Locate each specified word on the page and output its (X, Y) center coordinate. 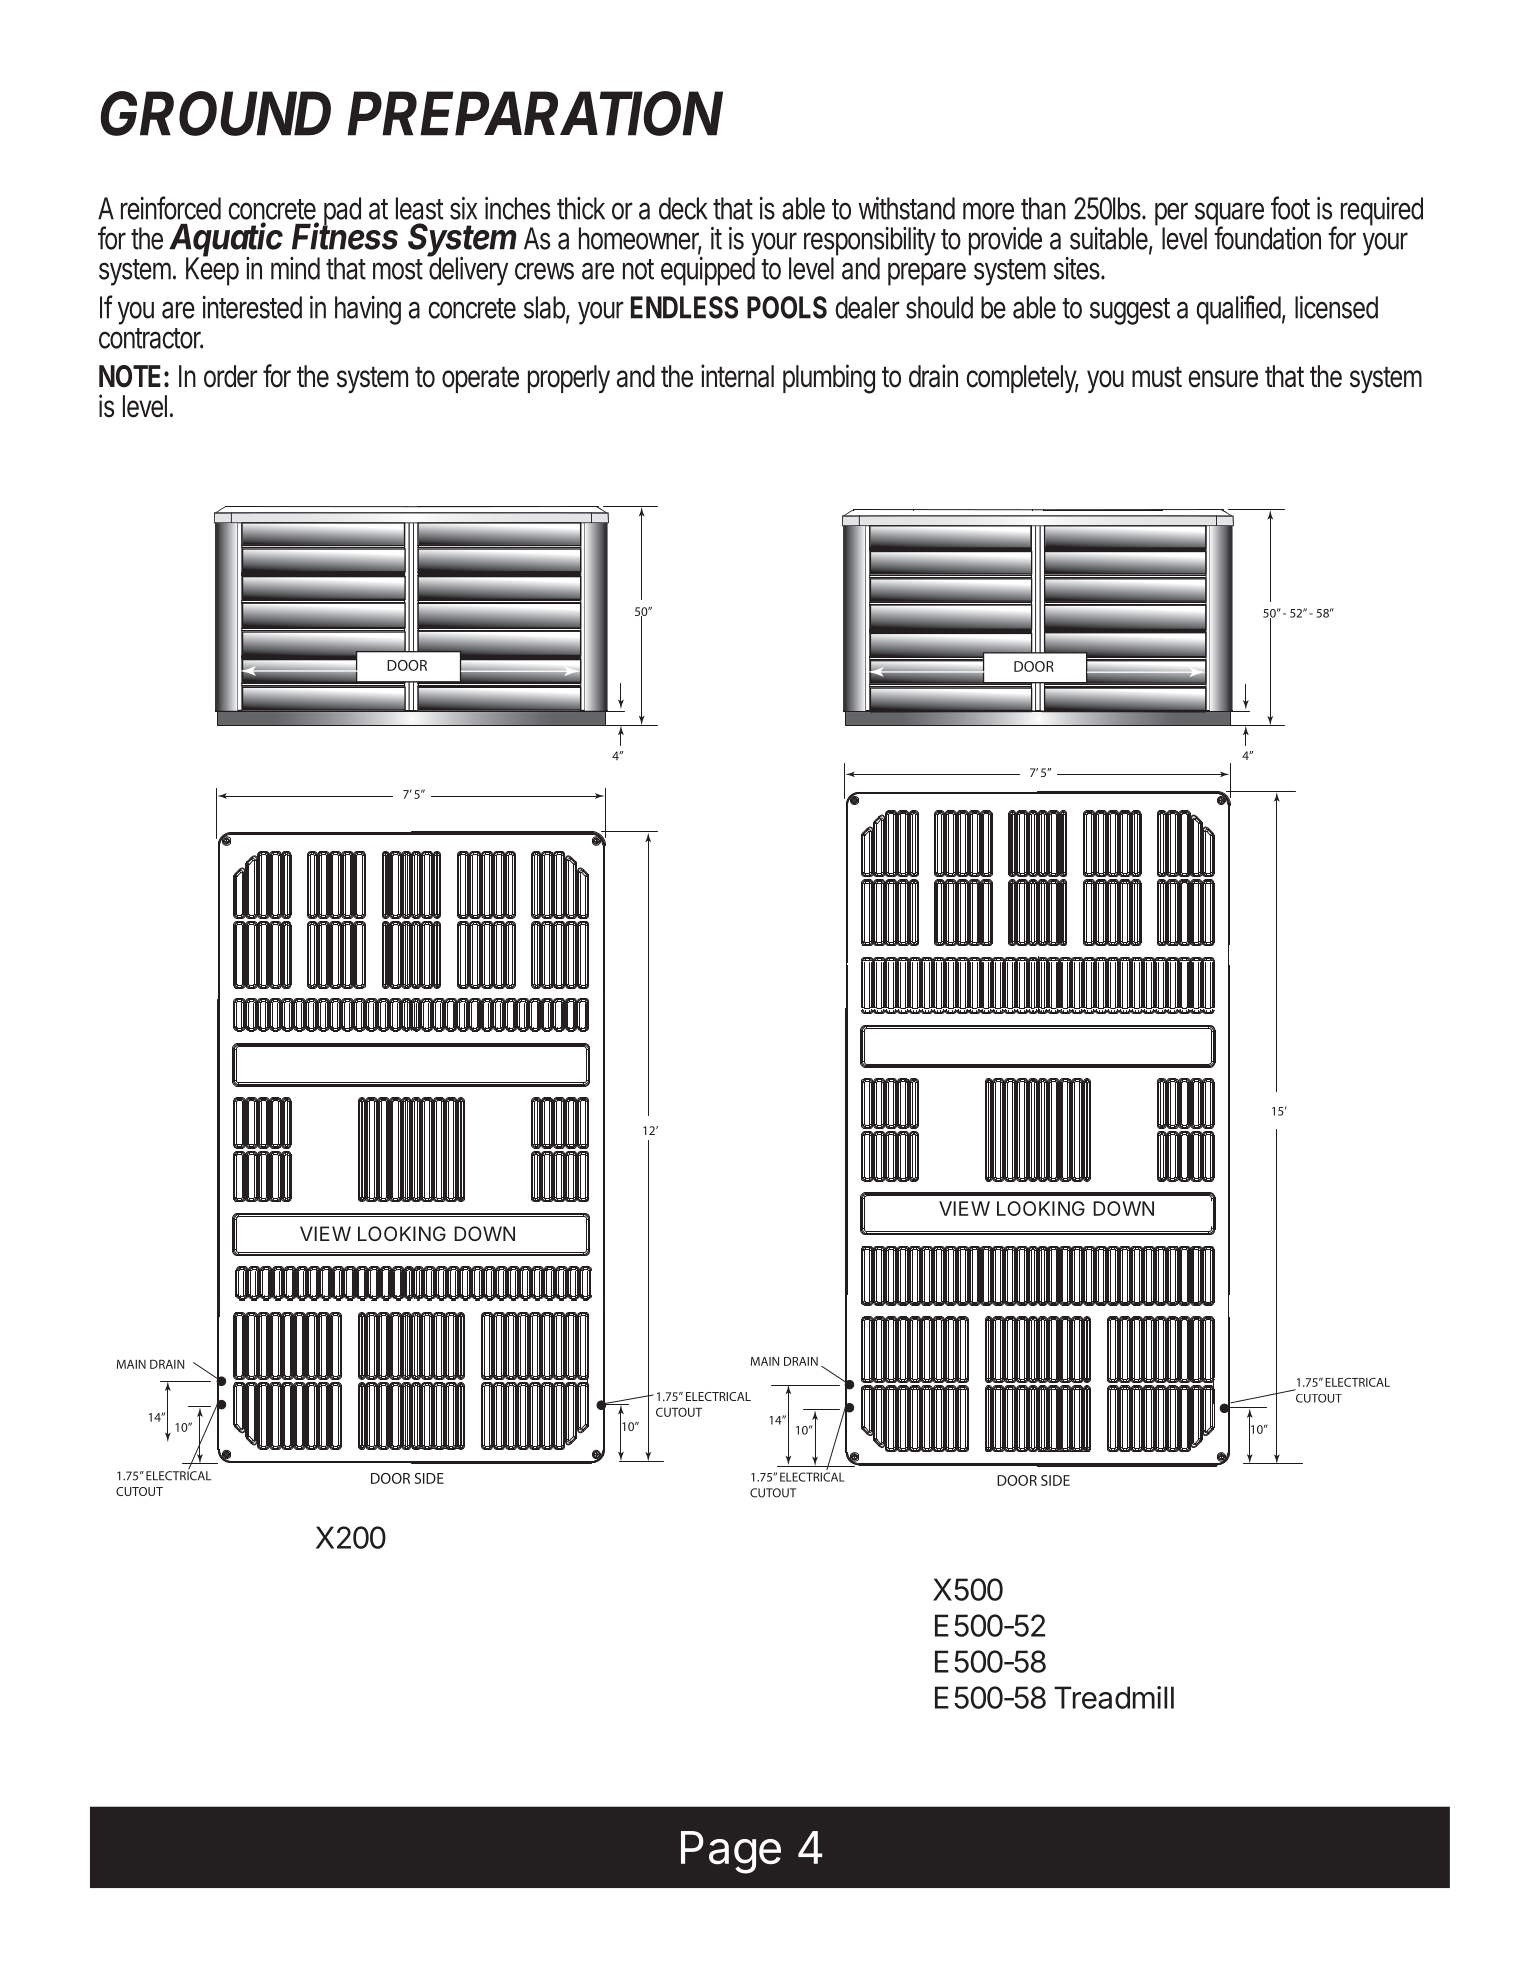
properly (569, 379)
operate (480, 379)
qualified (1238, 310)
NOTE (130, 376)
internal (737, 376)
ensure (1223, 379)
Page (731, 1852)
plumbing (829, 379)
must (1157, 377)
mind (295, 268)
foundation (1267, 237)
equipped (708, 270)
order (231, 376)
